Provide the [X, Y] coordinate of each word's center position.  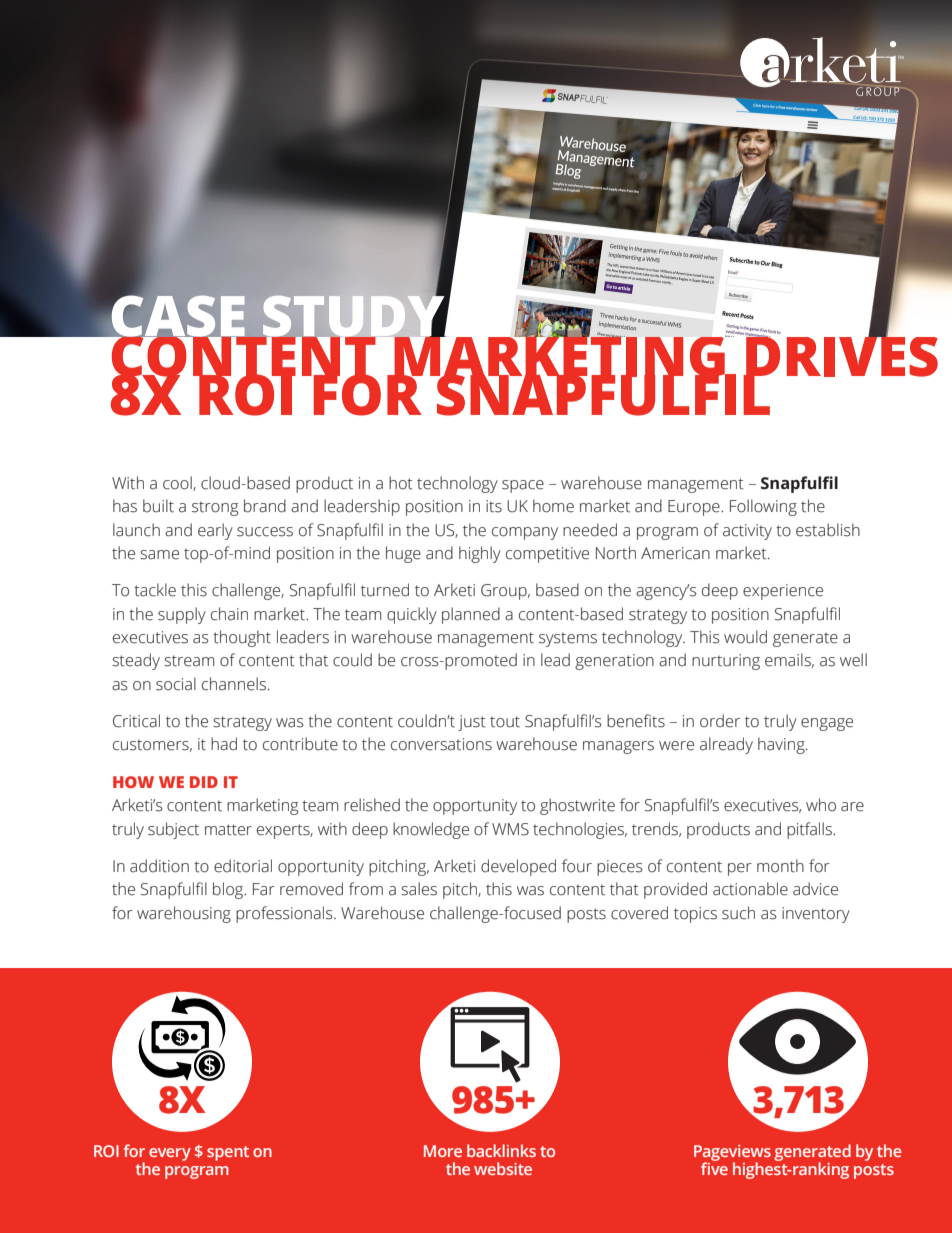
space [523, 486]
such [738, 913]
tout [505, 722]
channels [234, 684]
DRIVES [841, 356]
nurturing [726, 662]
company [525, 533]
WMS [510, 829]
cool [178, 483]
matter [228, 830]
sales [419, 889]
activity [747, 532]
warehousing [184, 914]
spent [228, 1153]
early [215, 531]
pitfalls [810, 830]
